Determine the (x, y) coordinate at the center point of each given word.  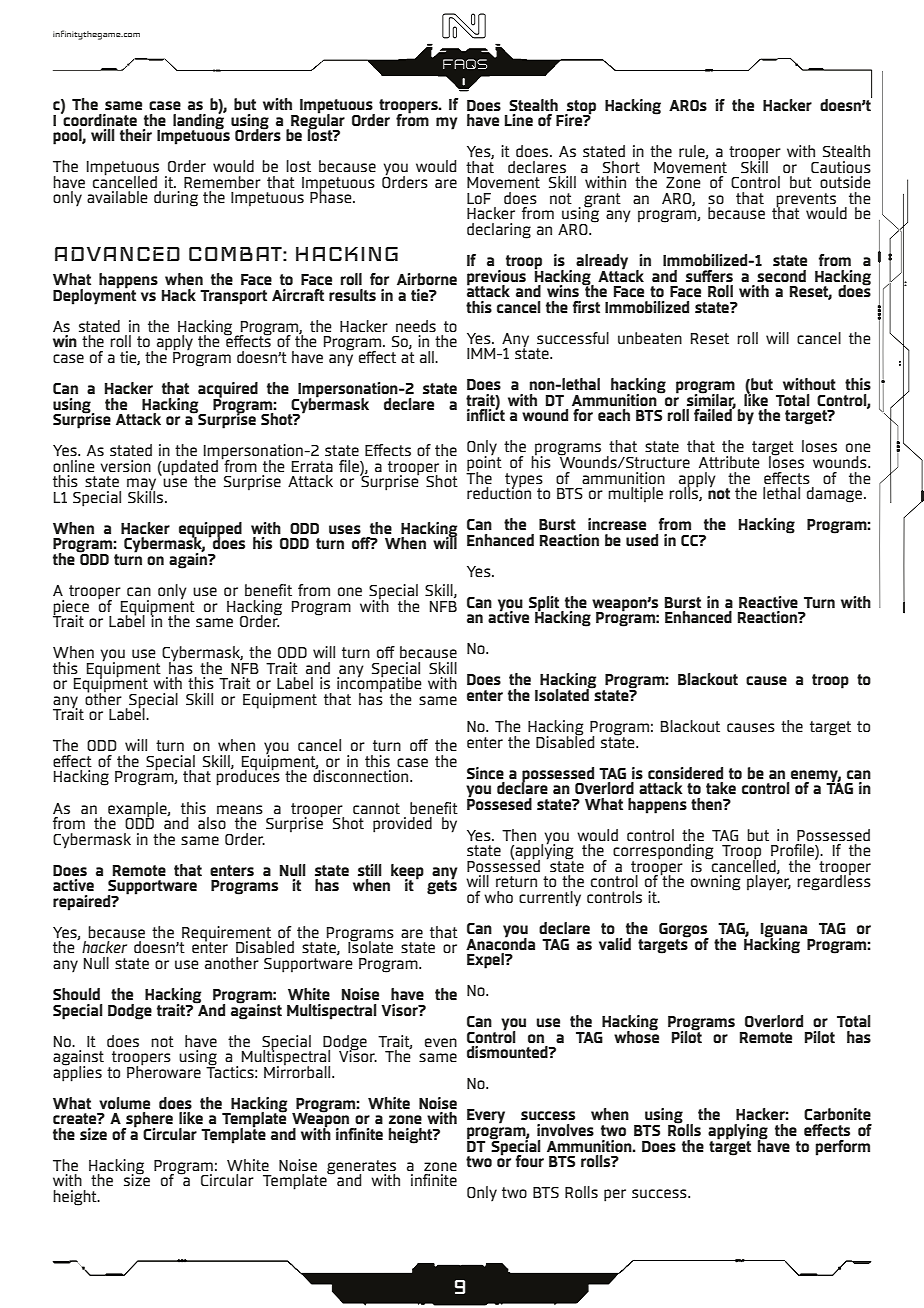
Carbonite (837, 1114)
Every (486, 1116)
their (136, 135)
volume (124, 1103)
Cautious (841, 167)
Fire (570, 120)
